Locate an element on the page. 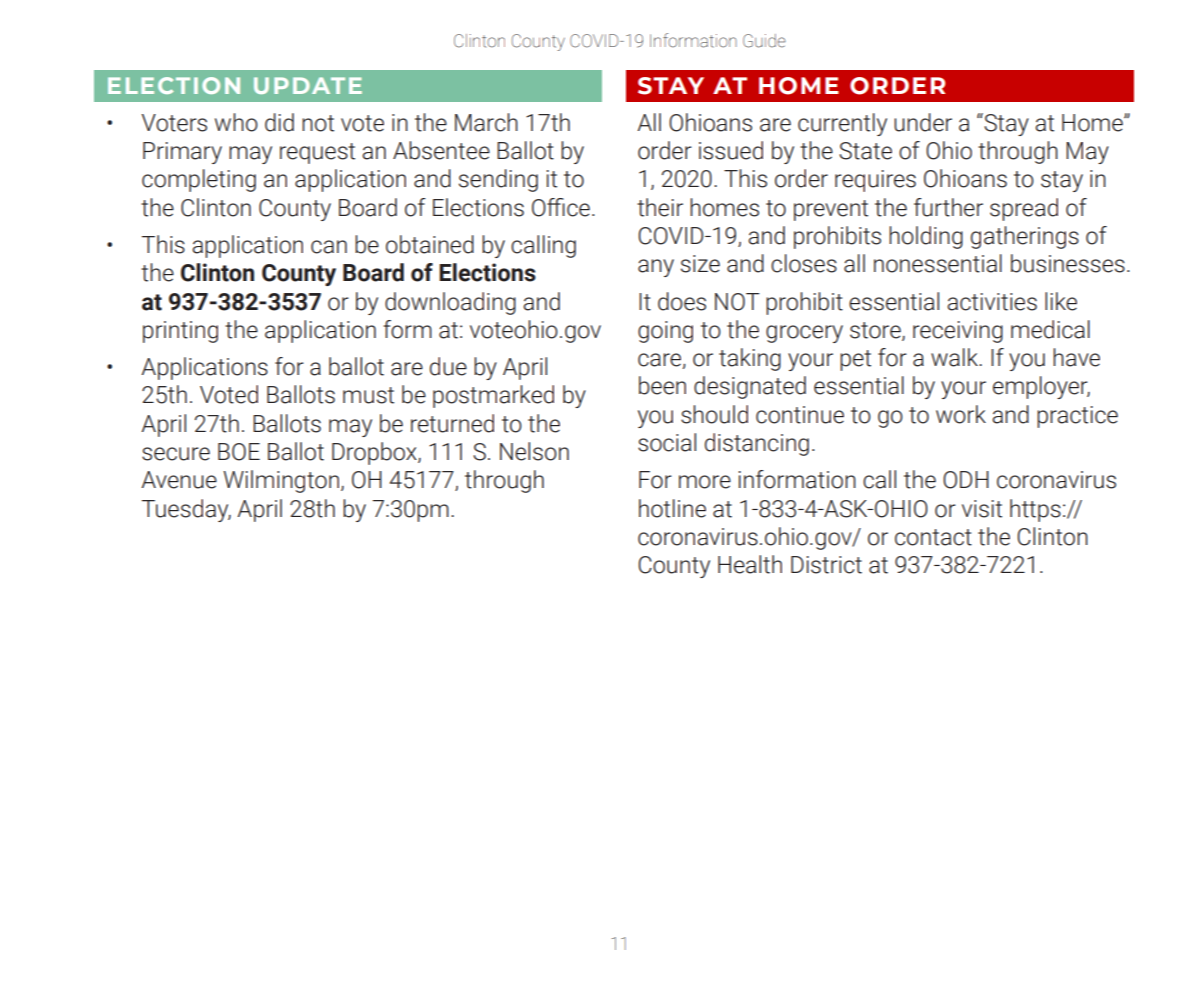 The image size is (1204, 991). contact is located at coordinates (933, 537).
